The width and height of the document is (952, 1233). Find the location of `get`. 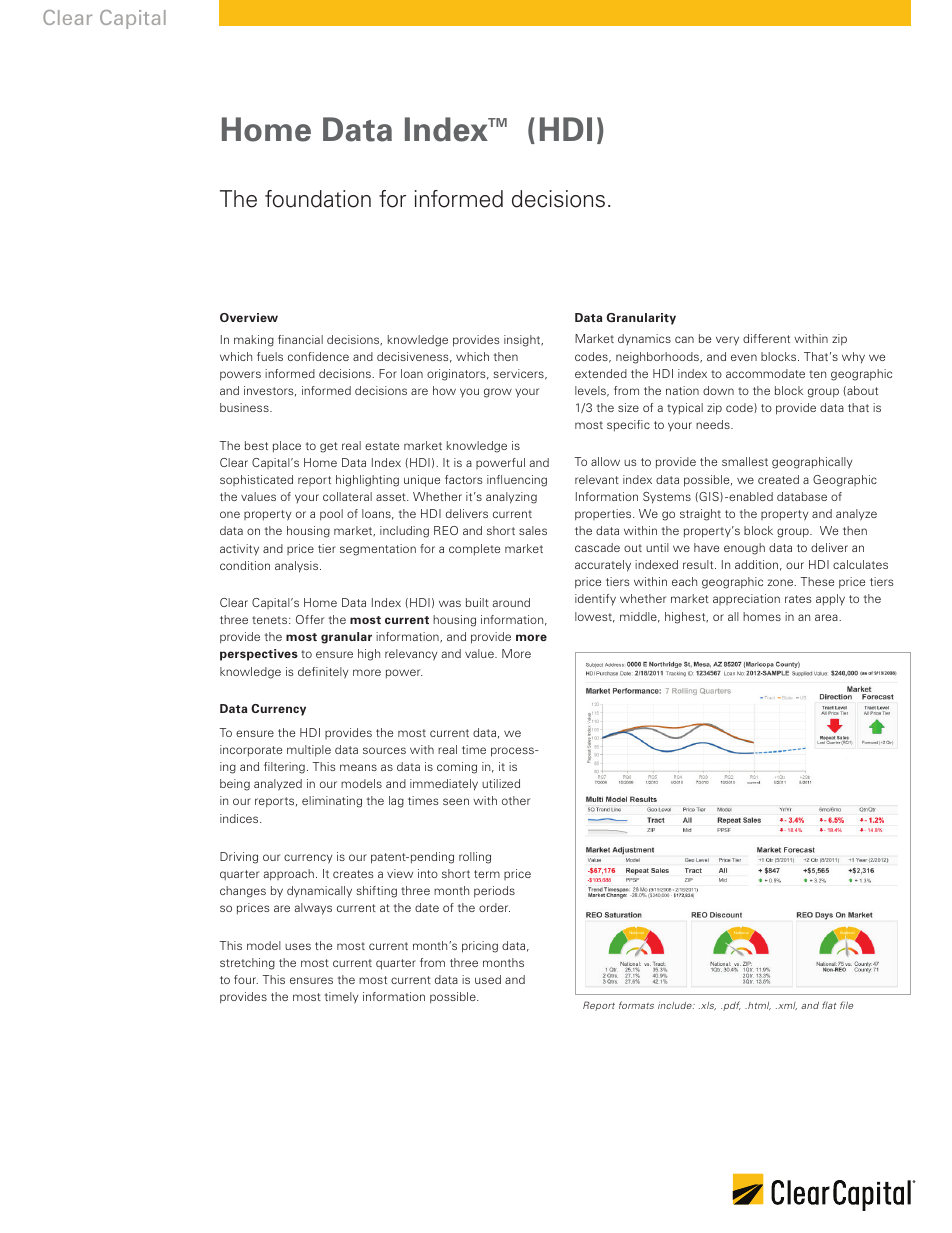

get is located at coordinates (329, 447).
